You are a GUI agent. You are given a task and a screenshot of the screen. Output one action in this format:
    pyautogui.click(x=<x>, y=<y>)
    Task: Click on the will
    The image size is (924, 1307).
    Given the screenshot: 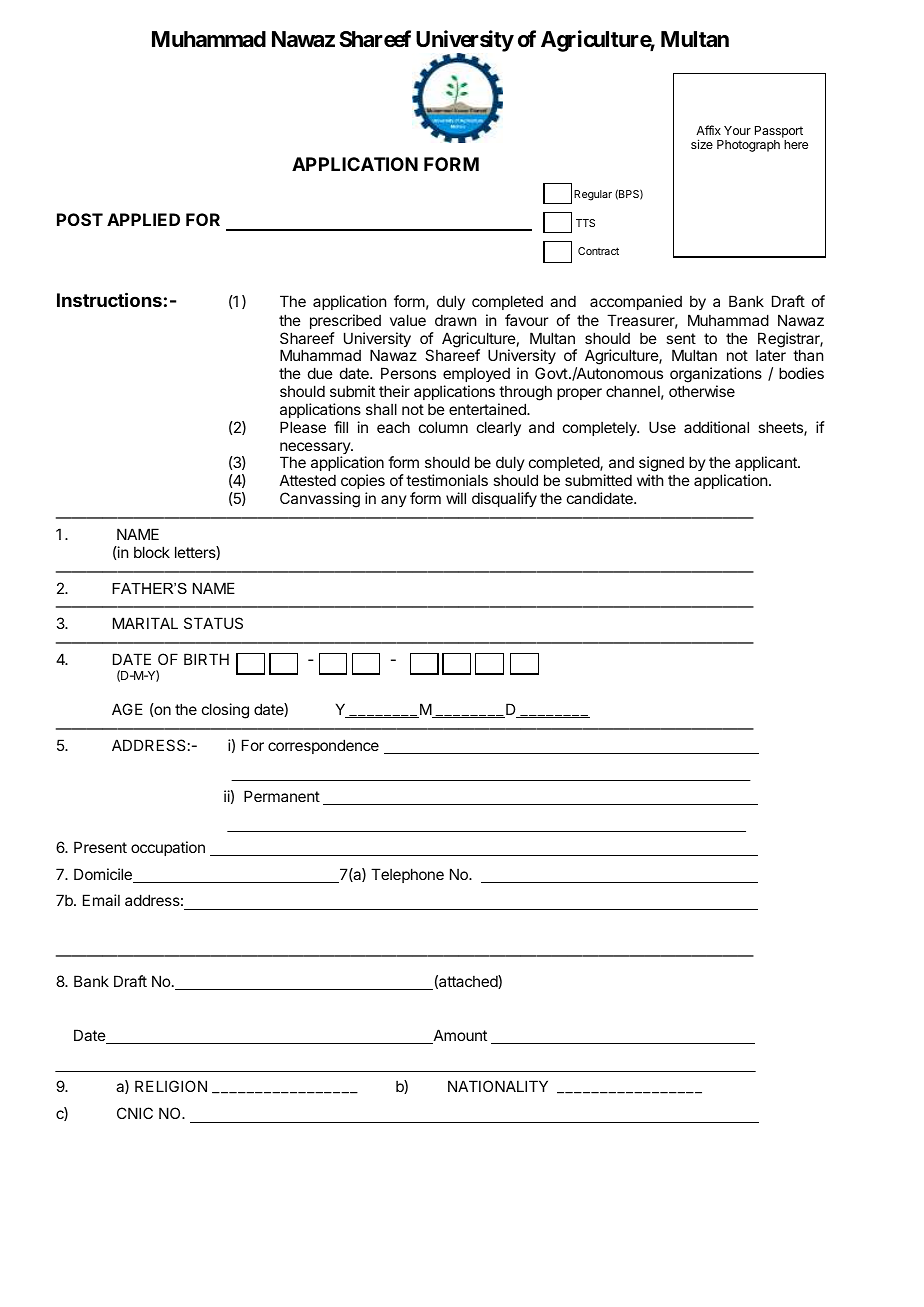 What is the action you would take?
    pyautogui.click(x=456, y=498)
